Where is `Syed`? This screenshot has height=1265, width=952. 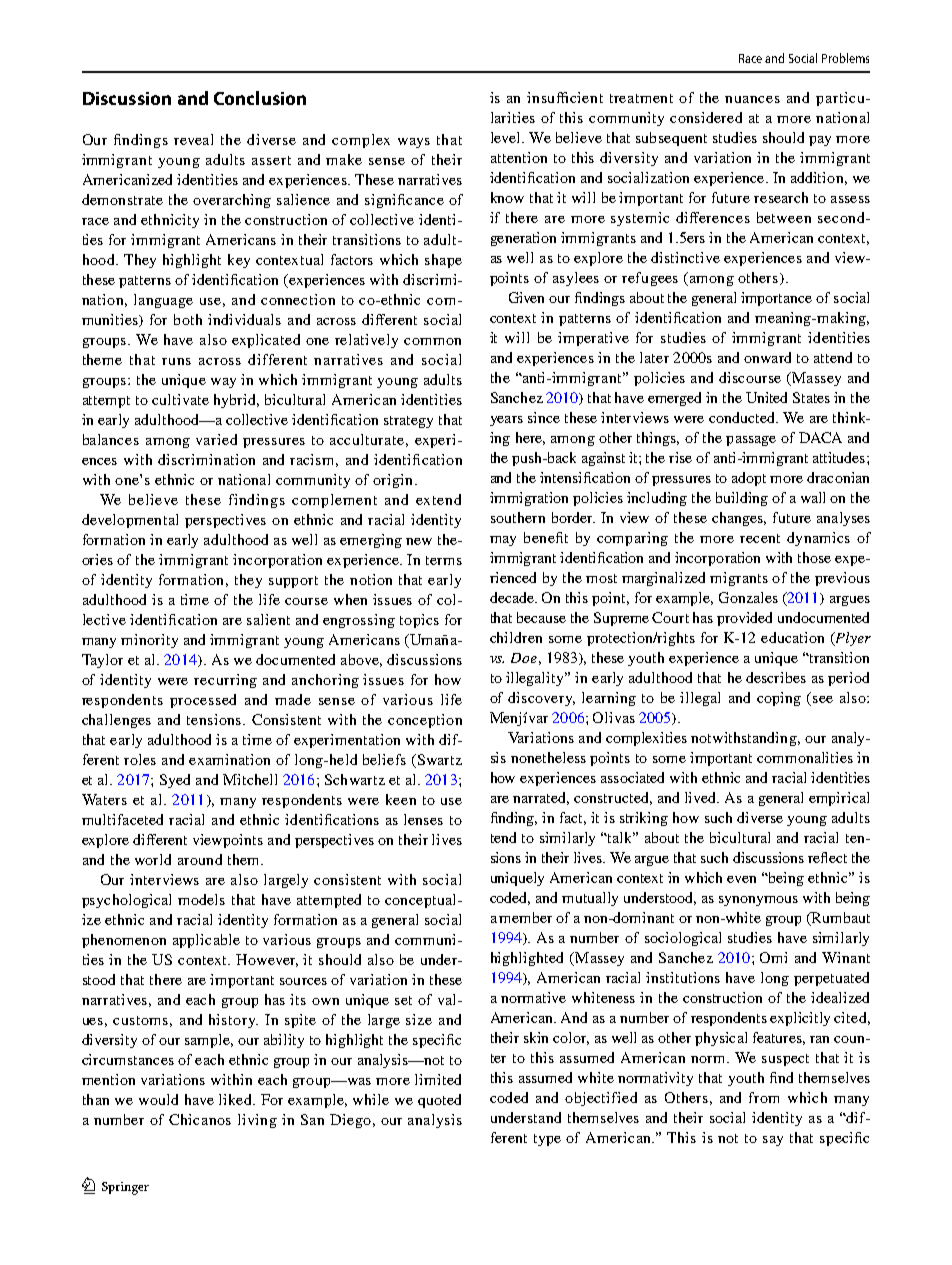 Syed is located at coordinates (175, 781).
